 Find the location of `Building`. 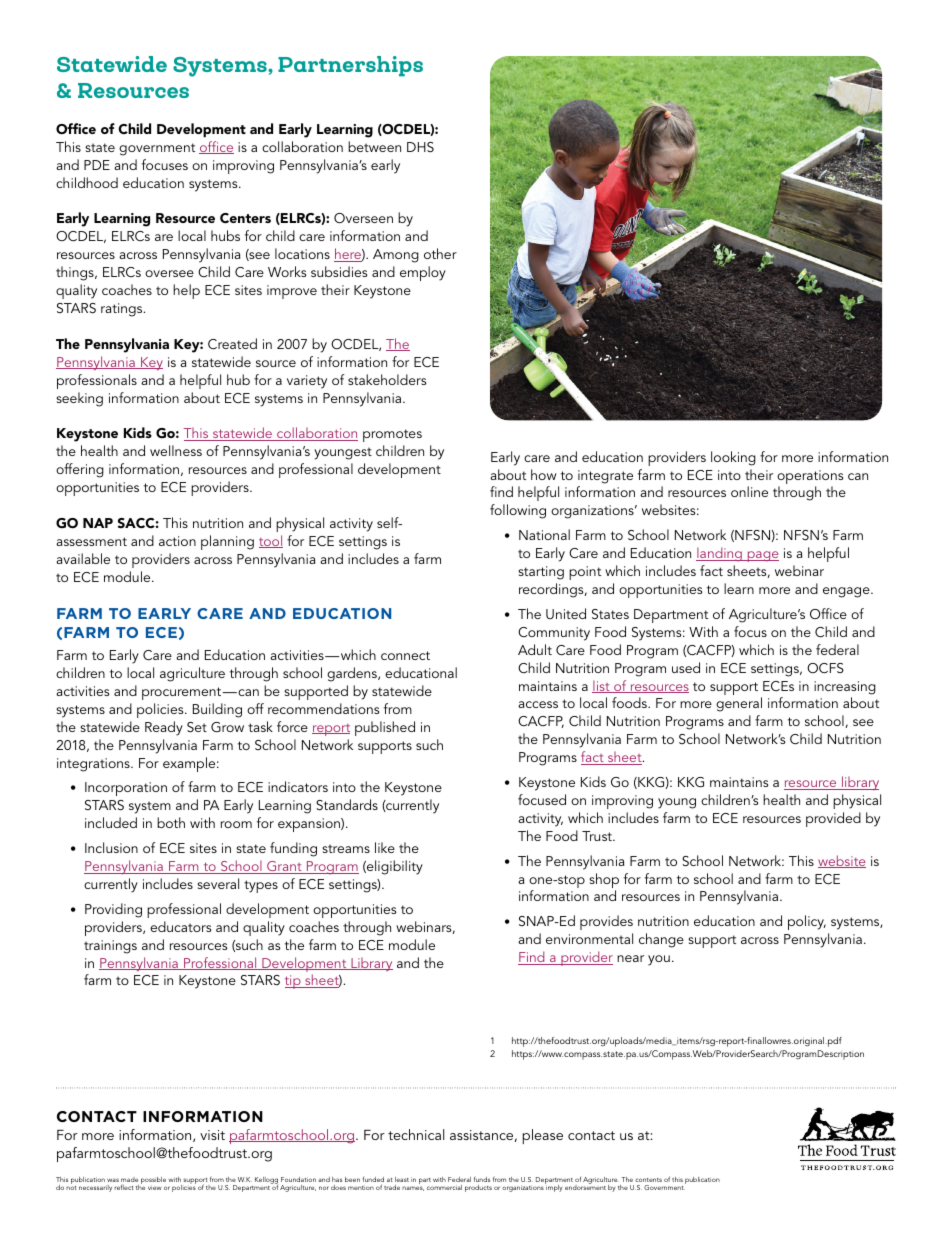

Building is located at coordinates (217, 710).
